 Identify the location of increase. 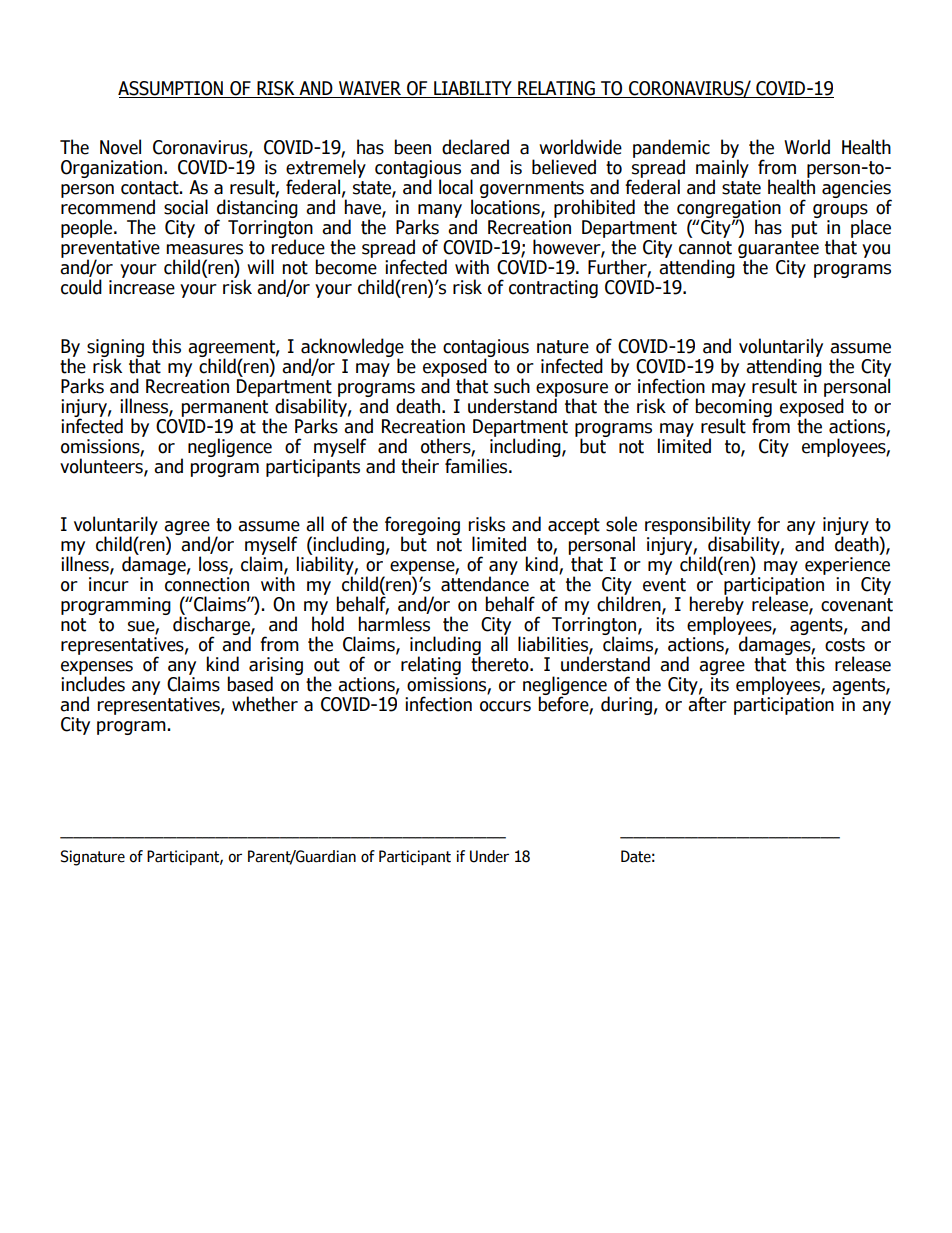
(142, 287).
